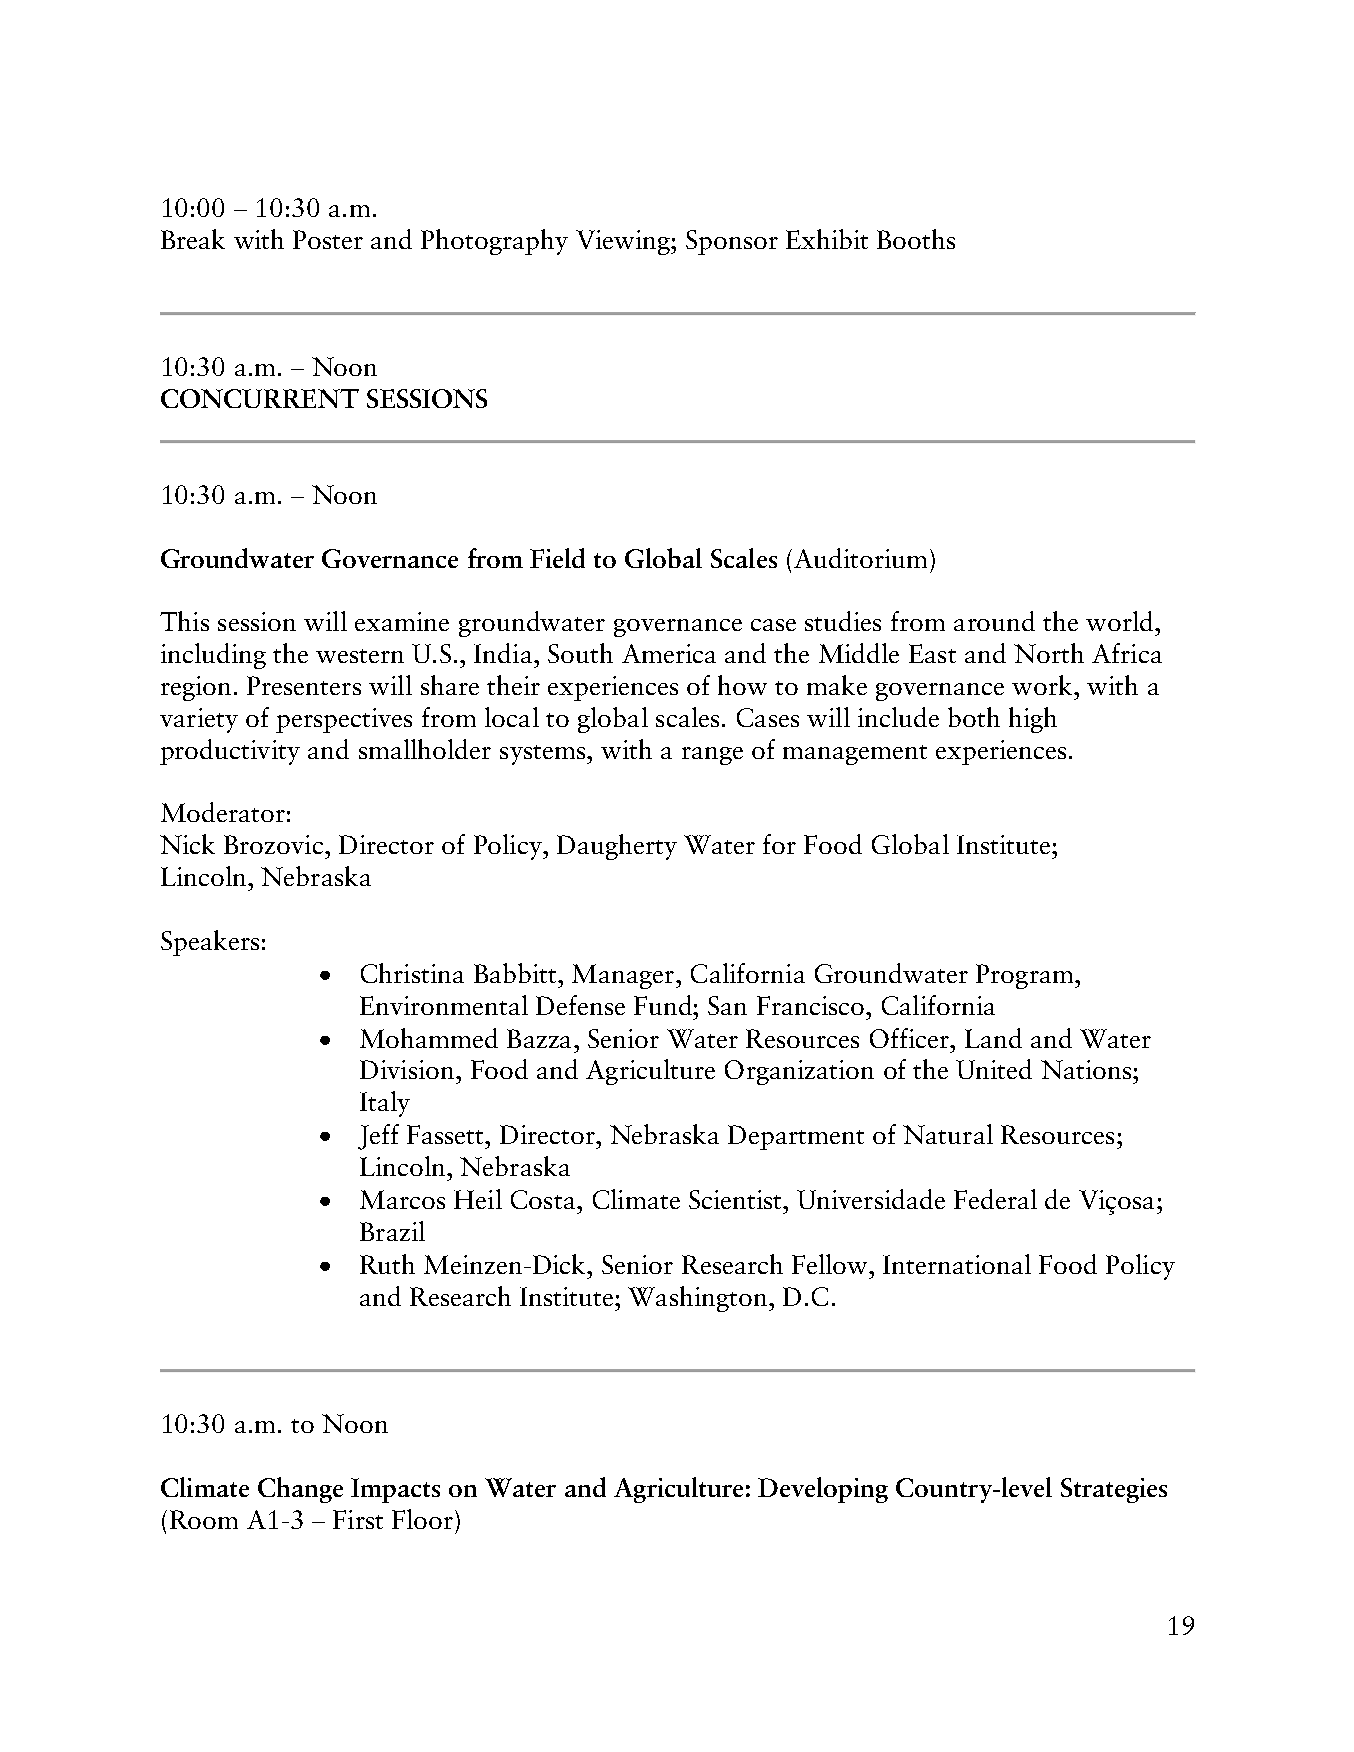 This page has width=1354, height=1752. I want to click on Brazil, so click(392, 1231).
